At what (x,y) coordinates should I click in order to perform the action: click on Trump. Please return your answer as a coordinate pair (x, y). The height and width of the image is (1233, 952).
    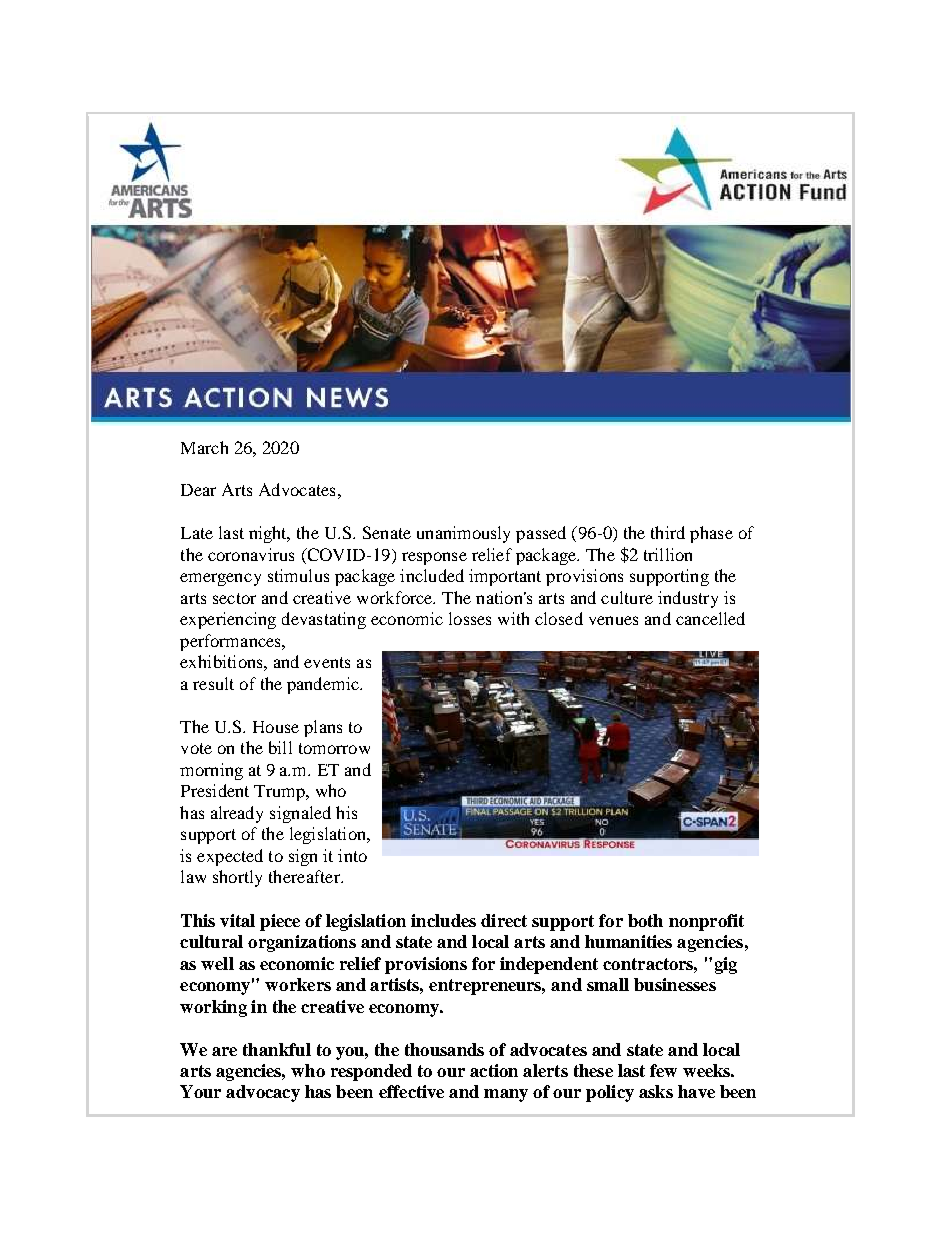
    Looking at the image, I should click on (280, 793).
